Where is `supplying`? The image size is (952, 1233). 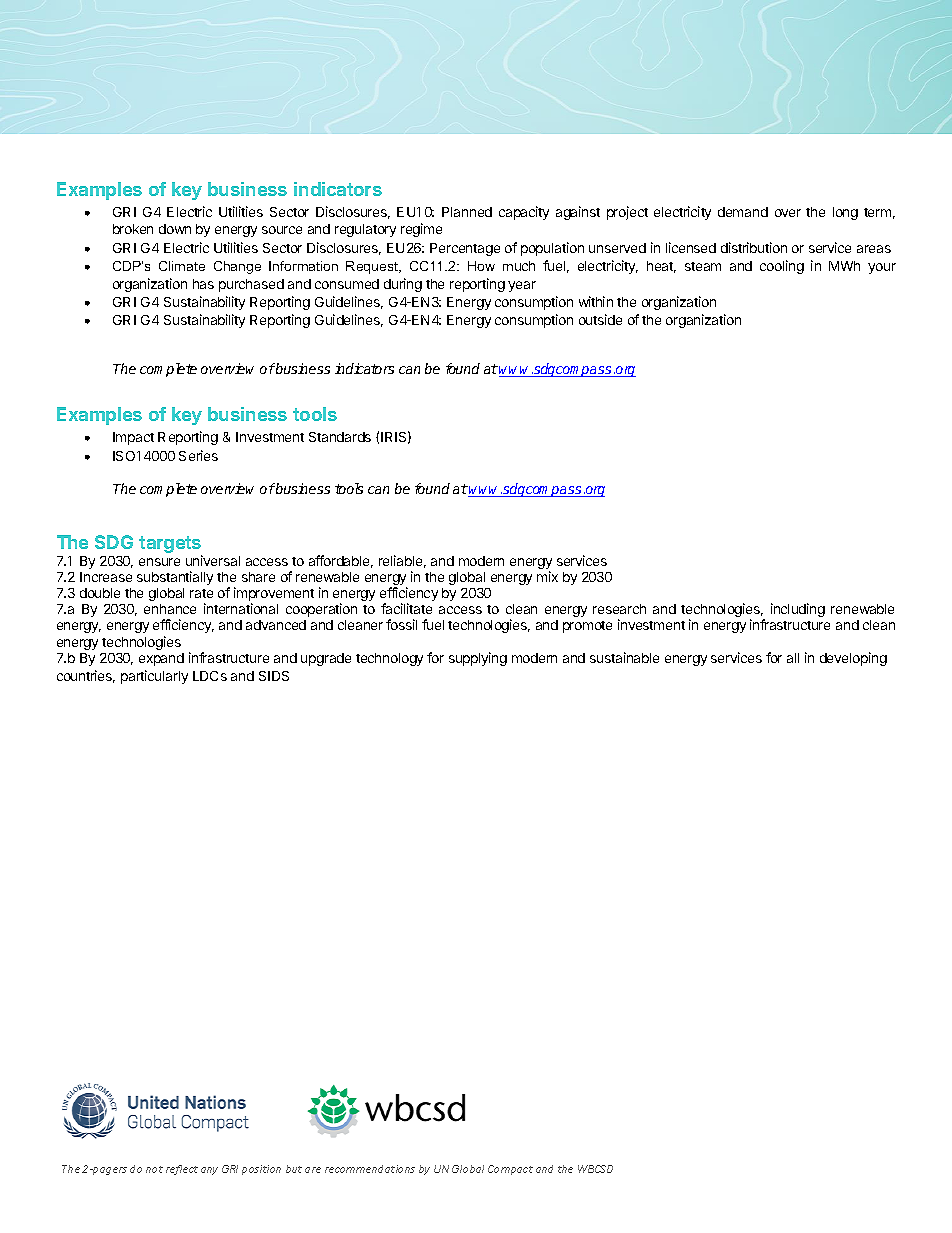 supplying is located at coordinates (478, 659).
